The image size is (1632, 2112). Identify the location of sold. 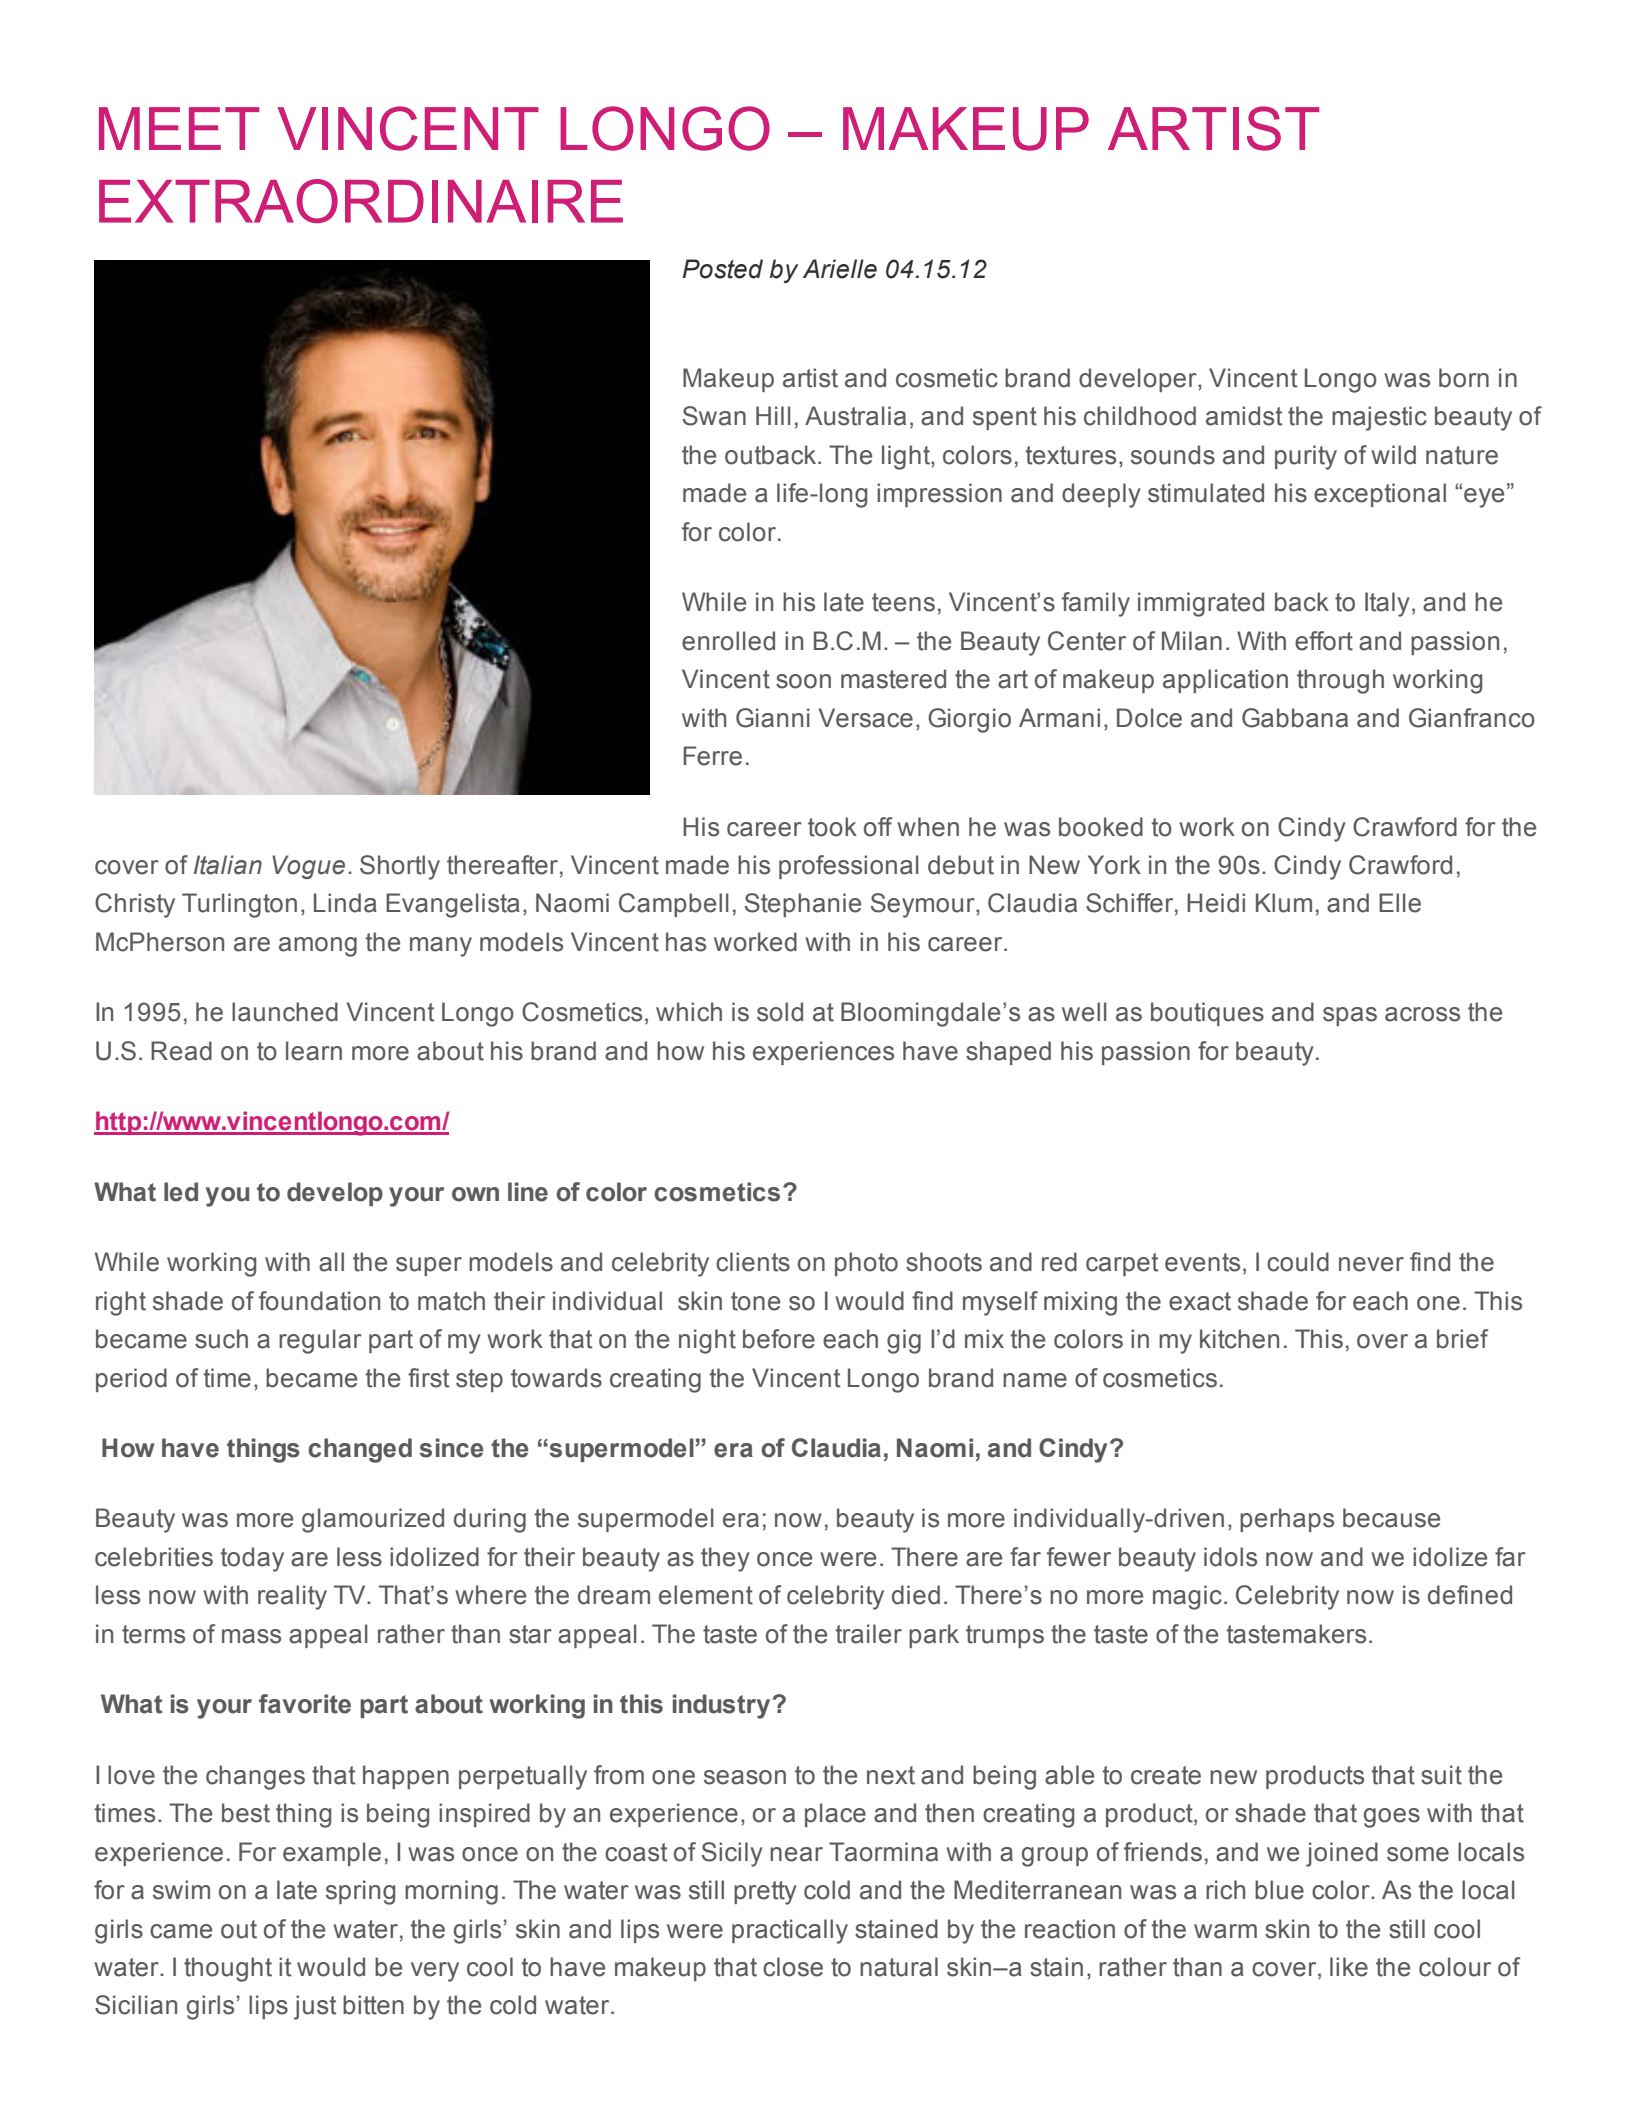
(780, 1012).
